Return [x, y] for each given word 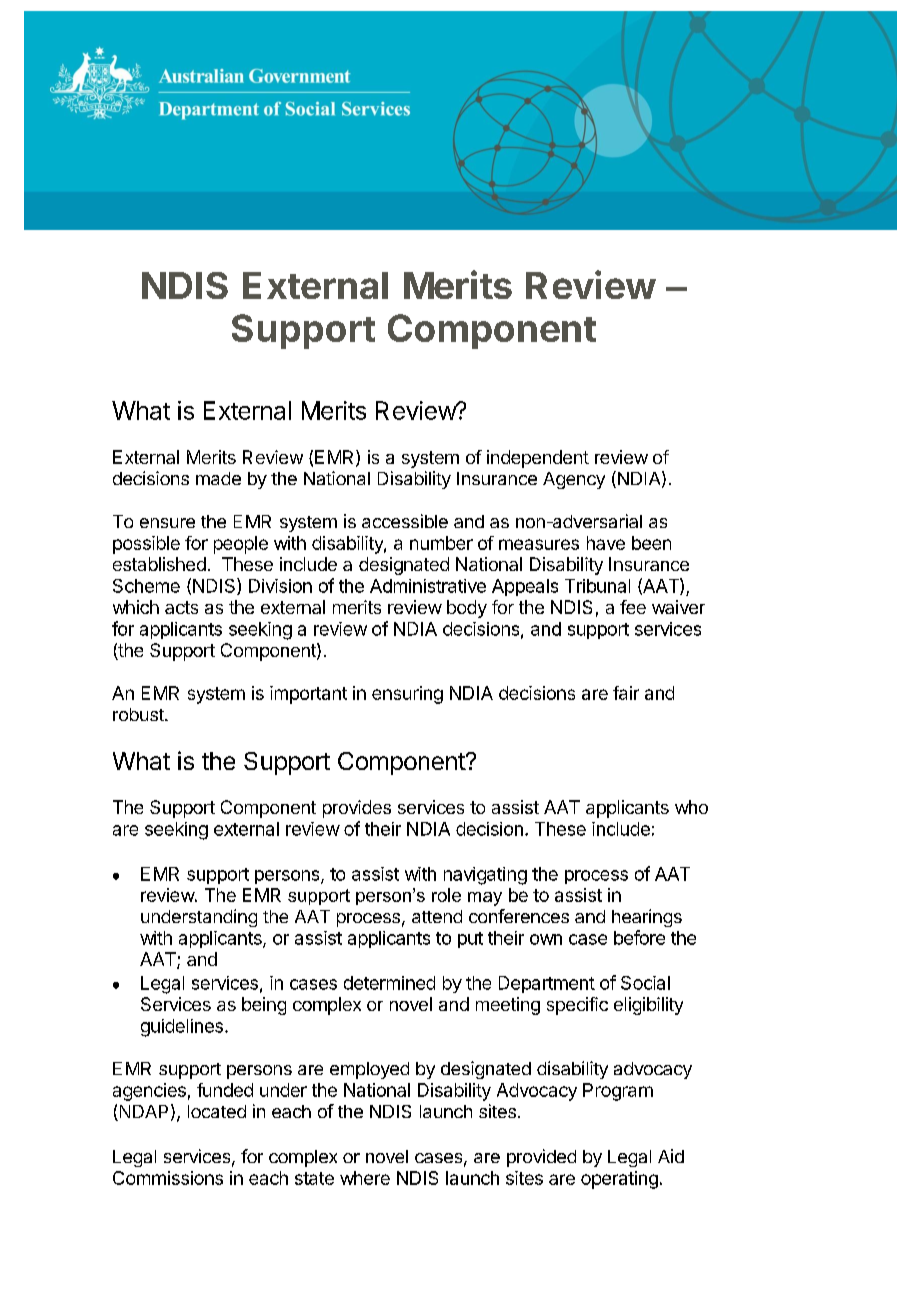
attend [437, 916]
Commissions [168, 1178]
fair [626, 693]
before [639, 937]
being [264, 1006]
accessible [405, 521]
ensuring [407, 695]
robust [139, 714]
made [218, 478]
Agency [574, 480]
